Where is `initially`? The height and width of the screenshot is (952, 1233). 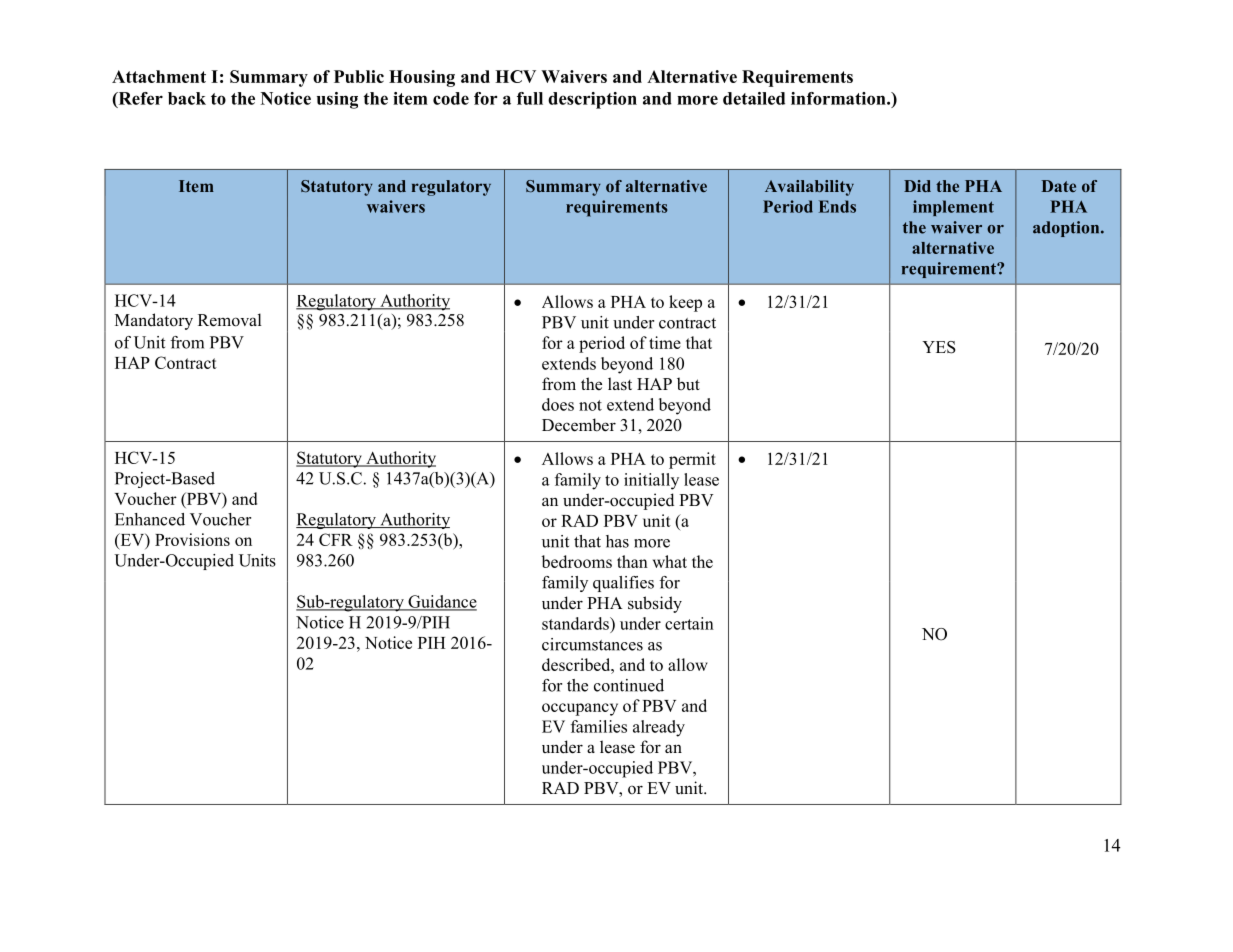
initially is located at coordinates (651, 481).
